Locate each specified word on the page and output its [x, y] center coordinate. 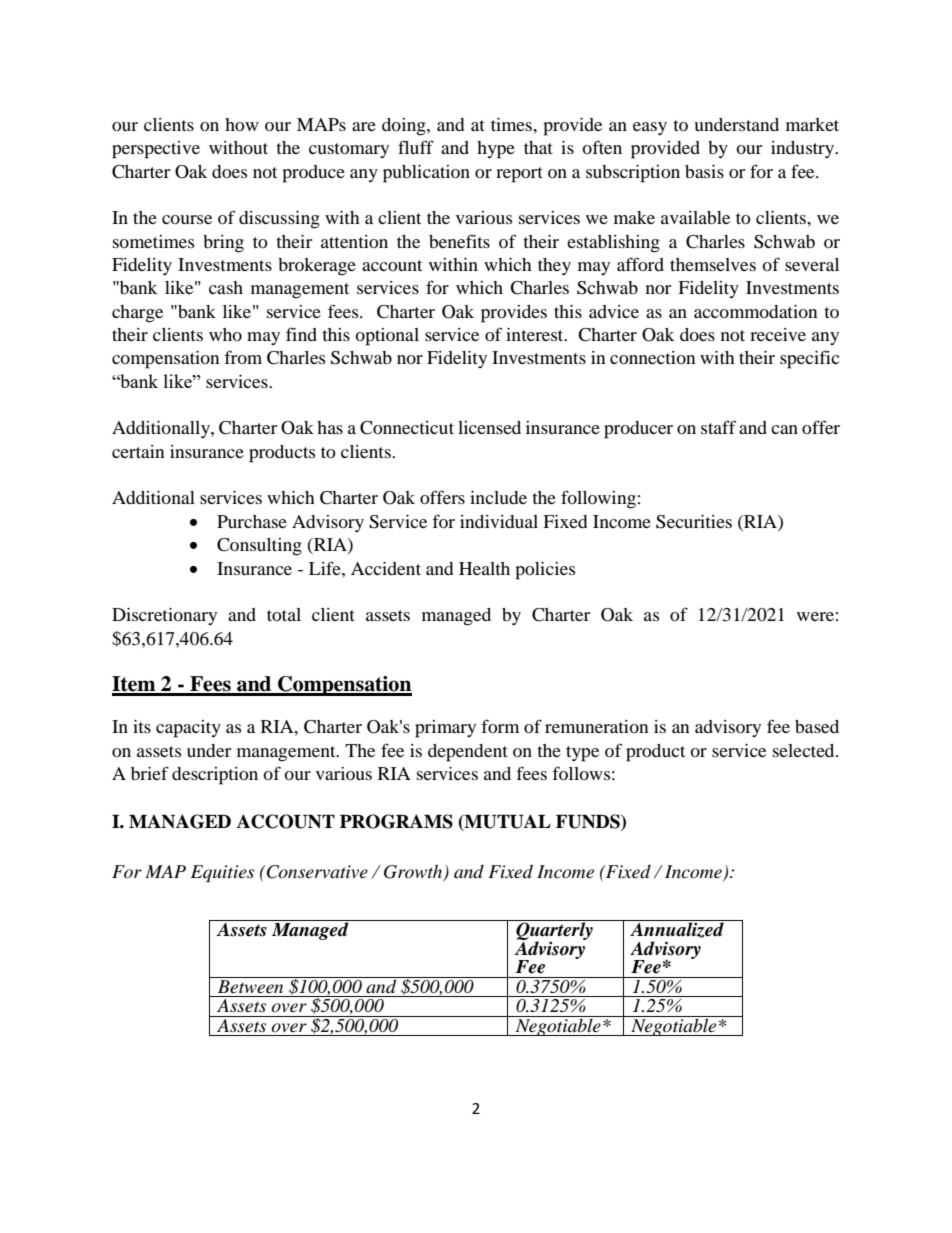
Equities [222, 873]
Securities [694, 522]
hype [496, 150]
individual [499, 521]
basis [704, 171]
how [242, 124]
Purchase [252, 521]
